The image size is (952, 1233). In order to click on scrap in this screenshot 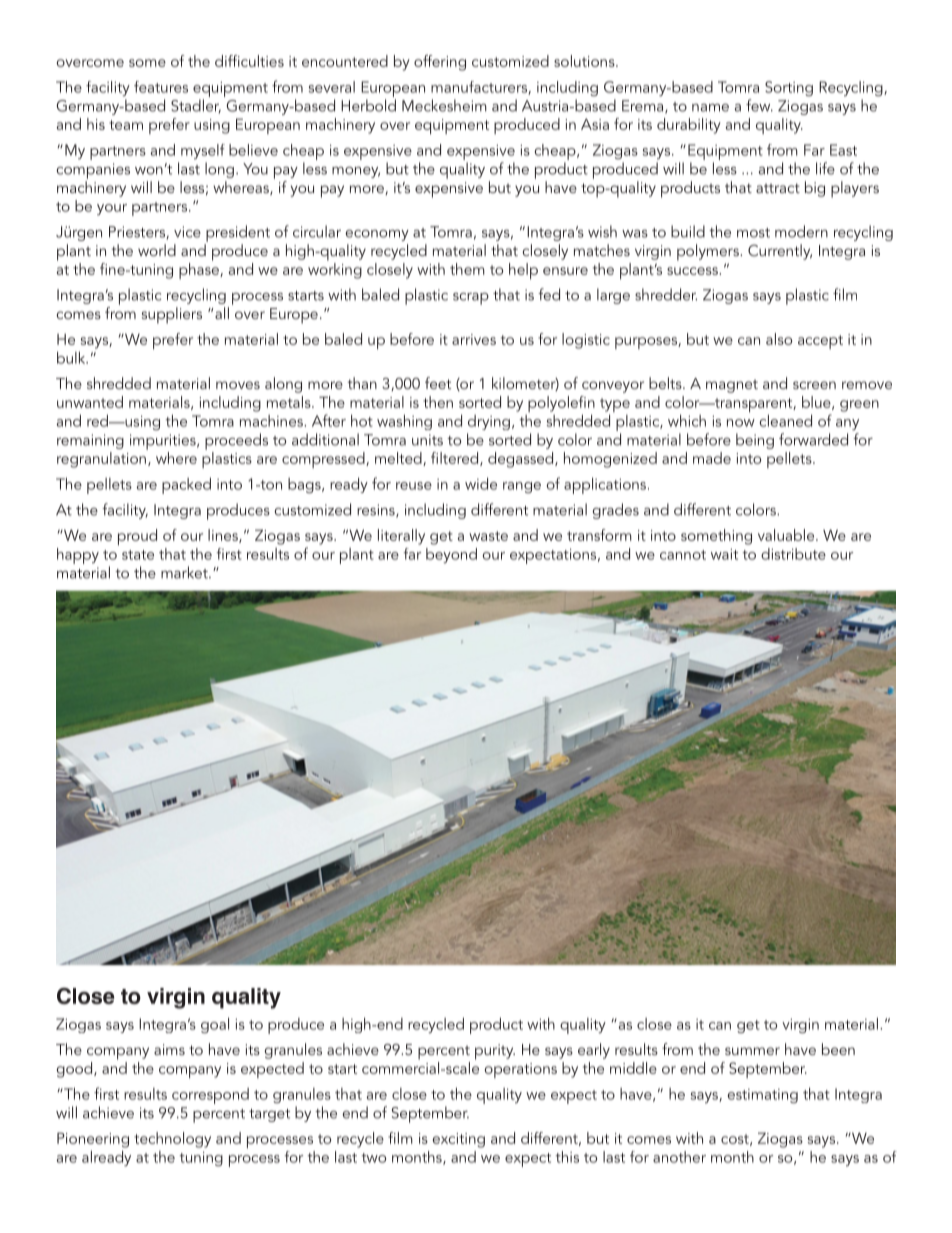, I will do `click(471, 299)`.
